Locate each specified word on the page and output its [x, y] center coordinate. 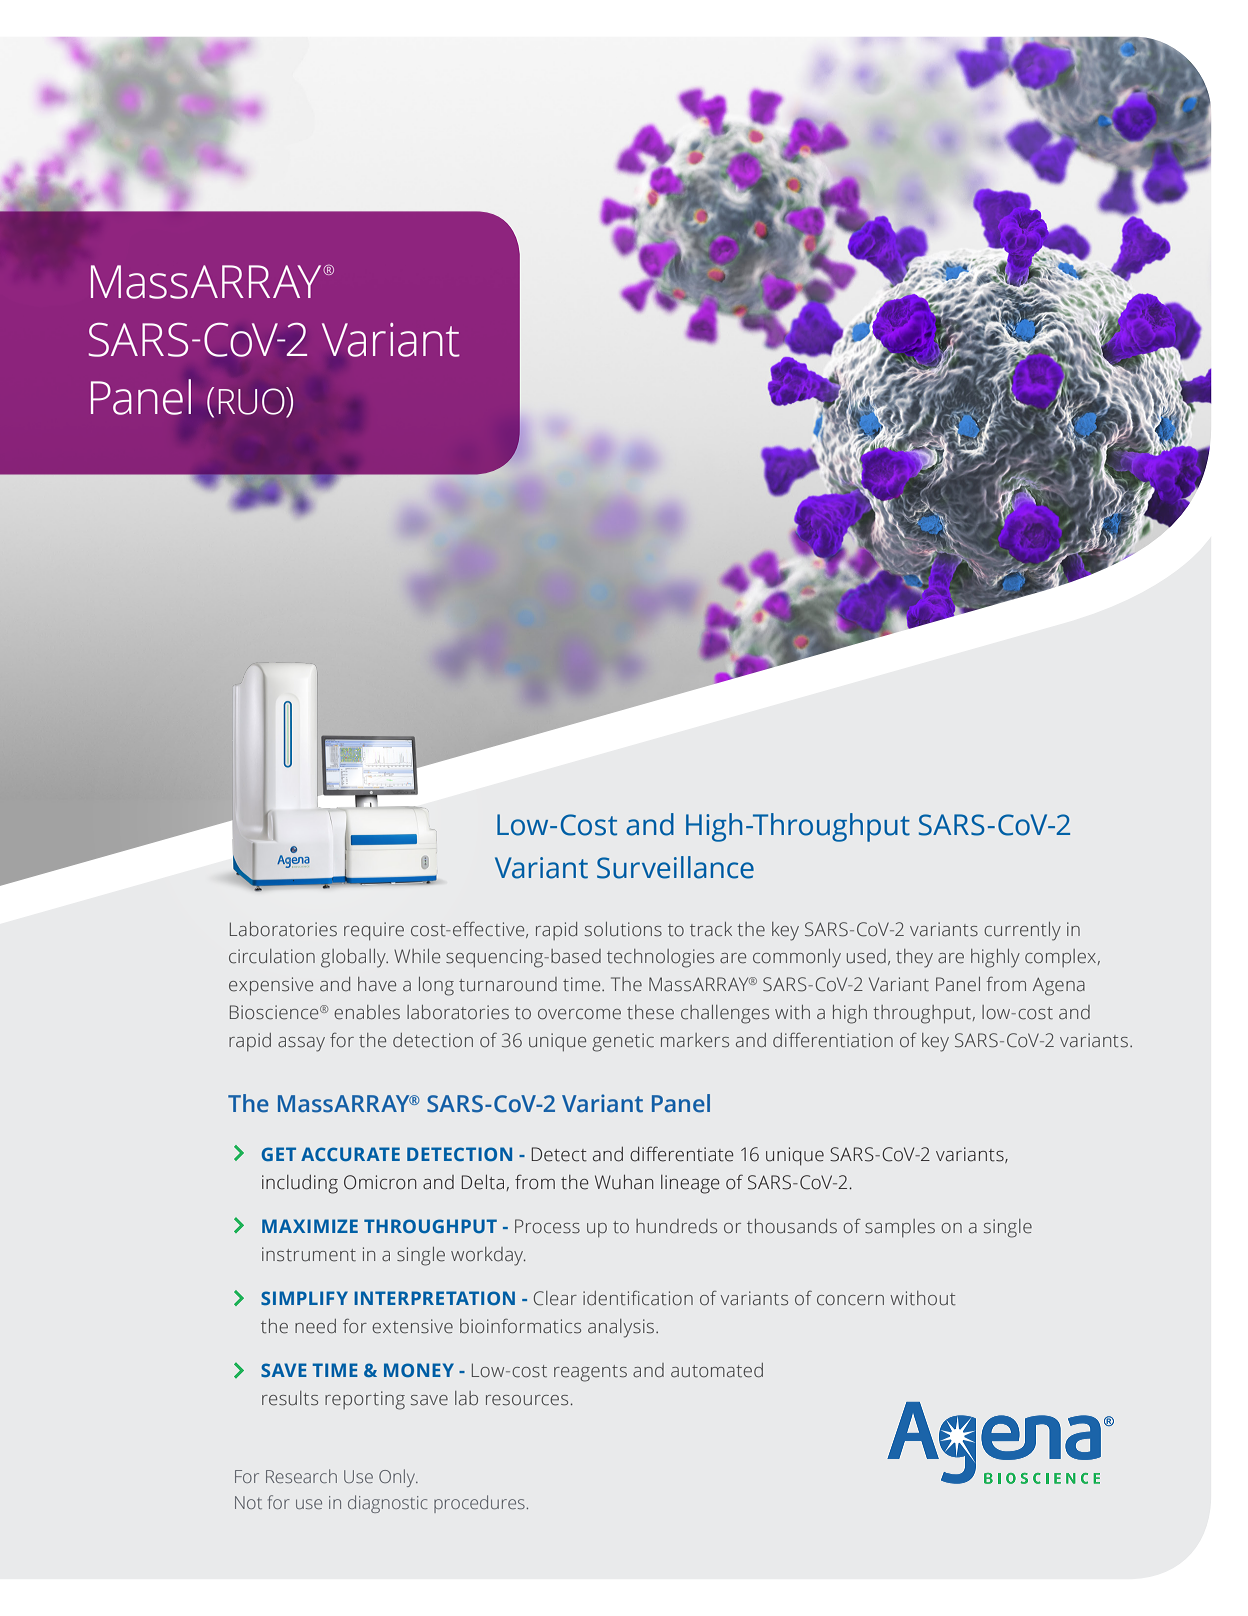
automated [717, 1370]
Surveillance [675, 867]
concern [850, 1300]
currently [1022, 931]
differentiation [833, 1040]
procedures [479, 1504]
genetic [623, 1042]
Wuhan [624, 1182]
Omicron [380, 1182]
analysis [621, 1328]
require [374, 931]
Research [301, 1476]
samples [900, 1228]
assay [301, 1044]
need [315, 1326]
